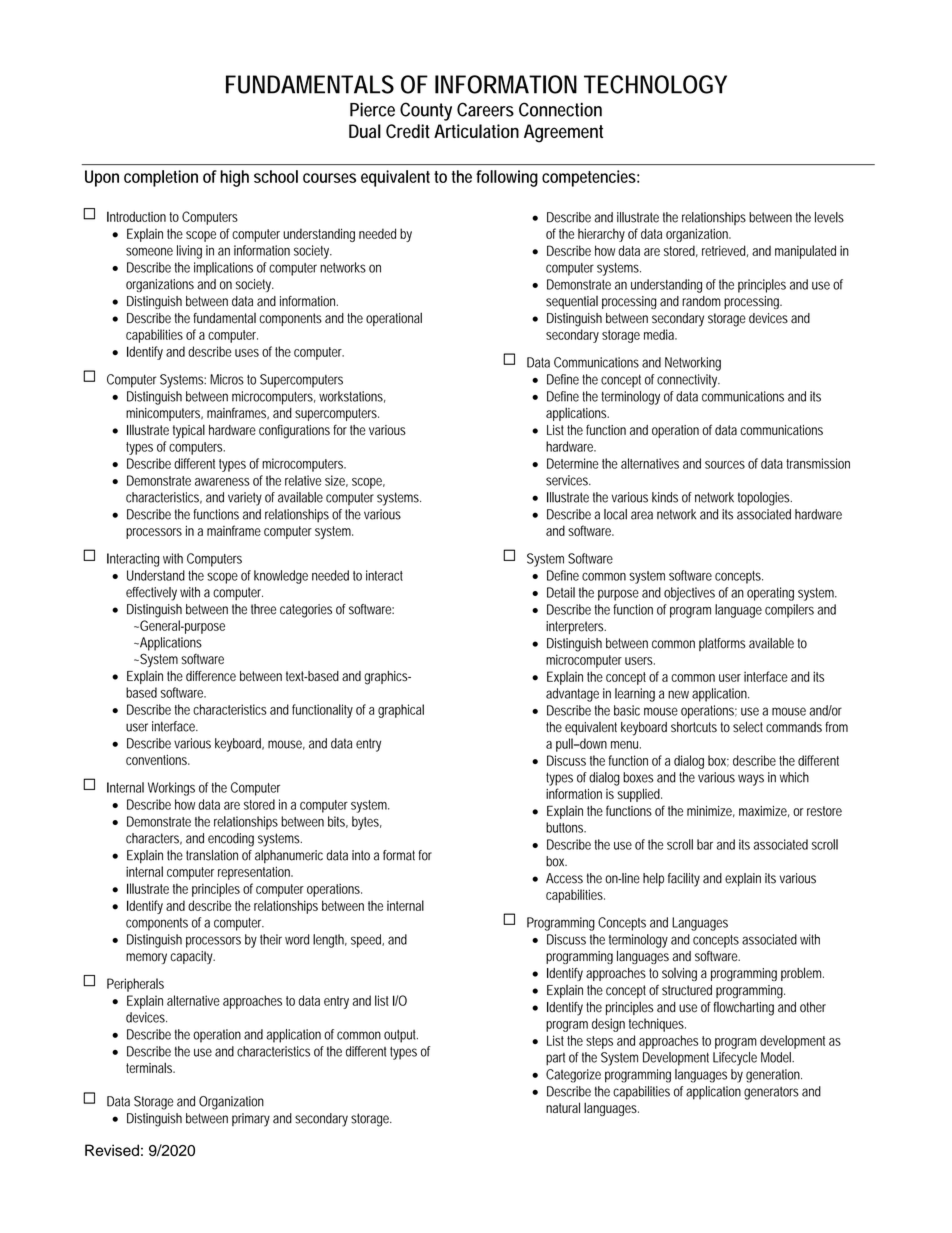  I want to click on Detail, so click(561, 592).
